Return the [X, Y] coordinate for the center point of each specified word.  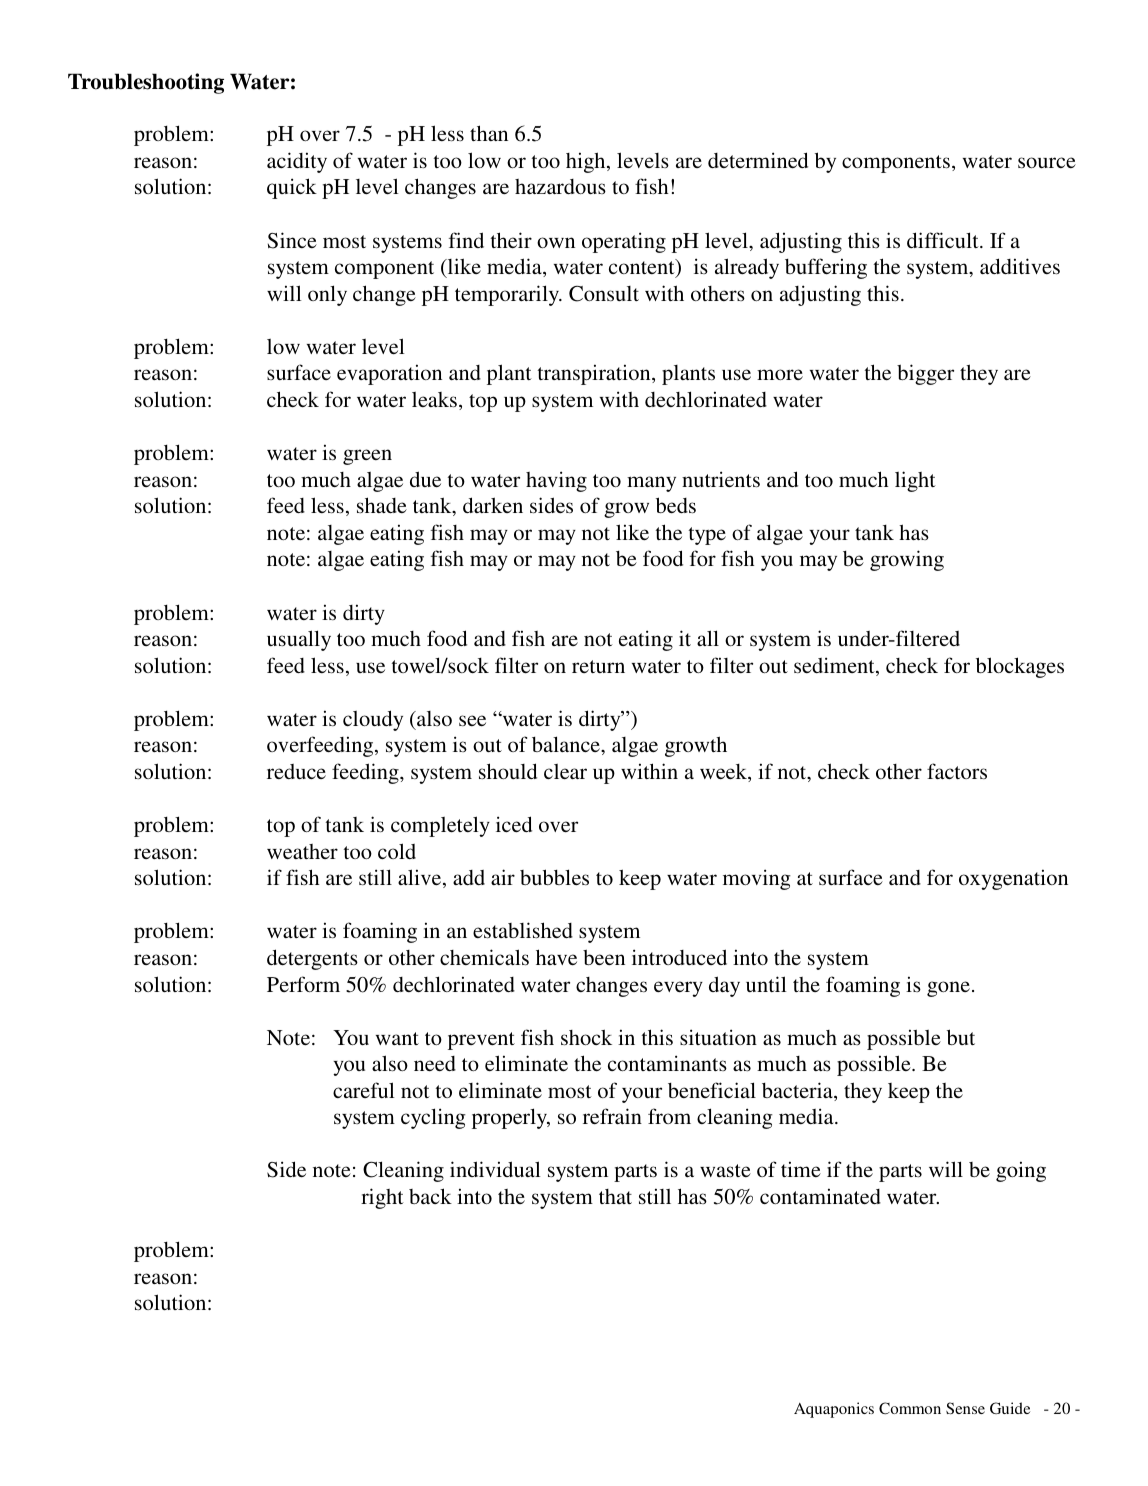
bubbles [554, 877]
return [598, 666]
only [327, 295]
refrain [612, 1116]
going [1021, 1171]
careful [364, 1090]
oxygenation [1013, 879]
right [382, 1198]
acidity [297, 162]
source [1047, 162]
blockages [1020, 667]
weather [302, 851]
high [587, 162]
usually [299, 640]
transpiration [595, 374]
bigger [925, 374]
